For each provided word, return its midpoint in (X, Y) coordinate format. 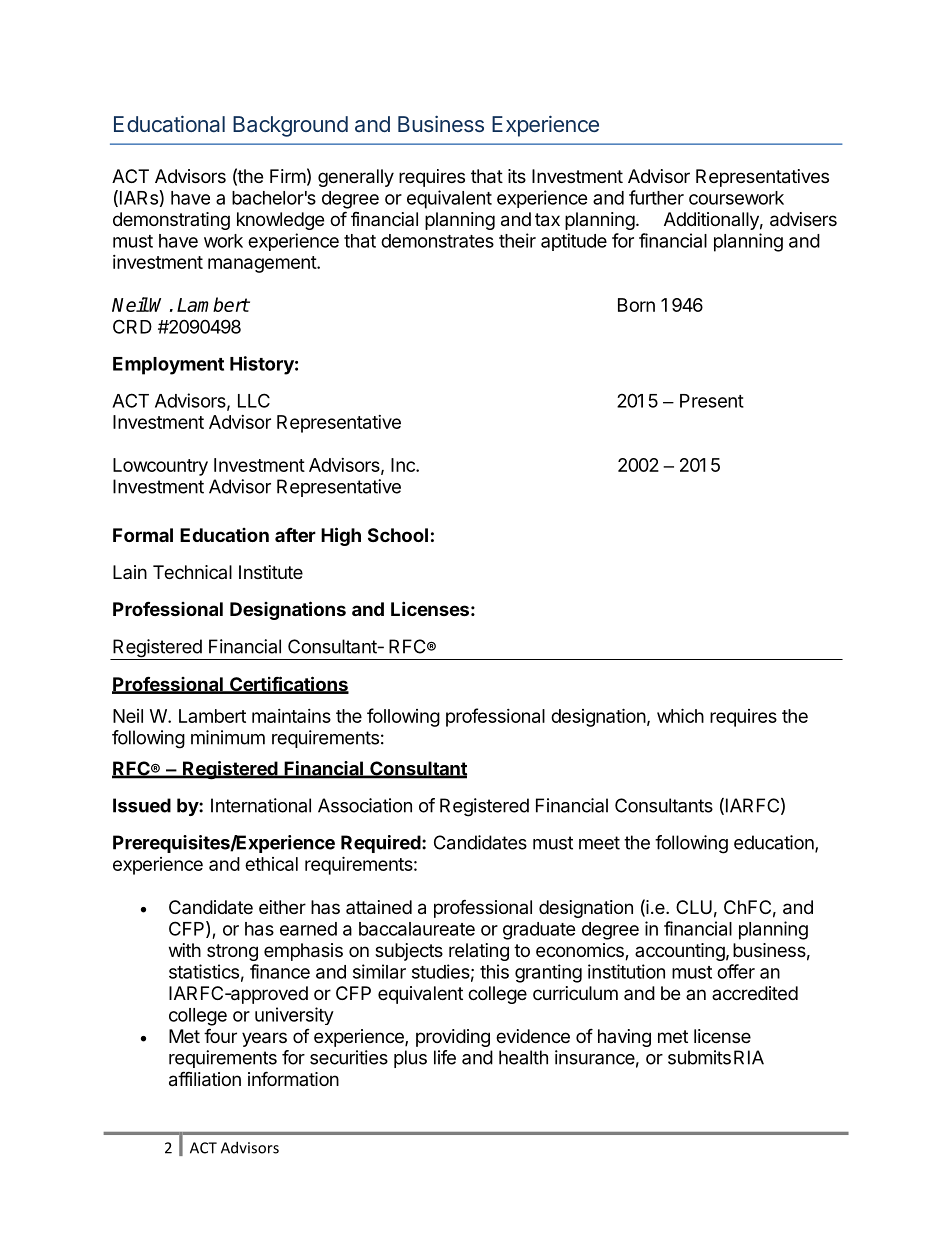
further (656, 197)
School (398, 535)
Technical (192, 572)
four (220, 1035)
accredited (755, 993)
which (680, 715)
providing (453, 1038)
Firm (288, 176)
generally (356, 178)
